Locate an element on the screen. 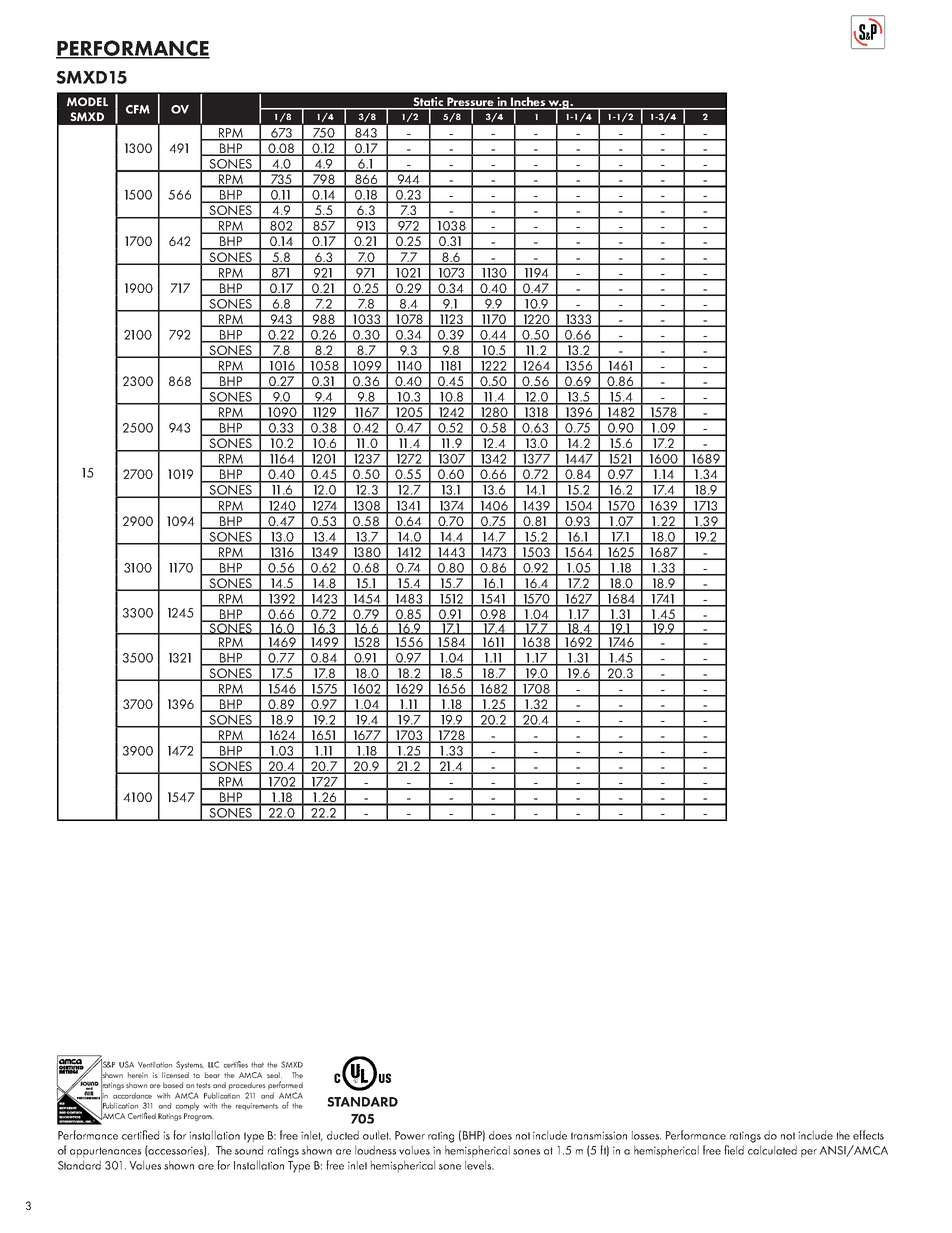 The image size is (952, 1233). effects is located at coordinates (868, 1135).
